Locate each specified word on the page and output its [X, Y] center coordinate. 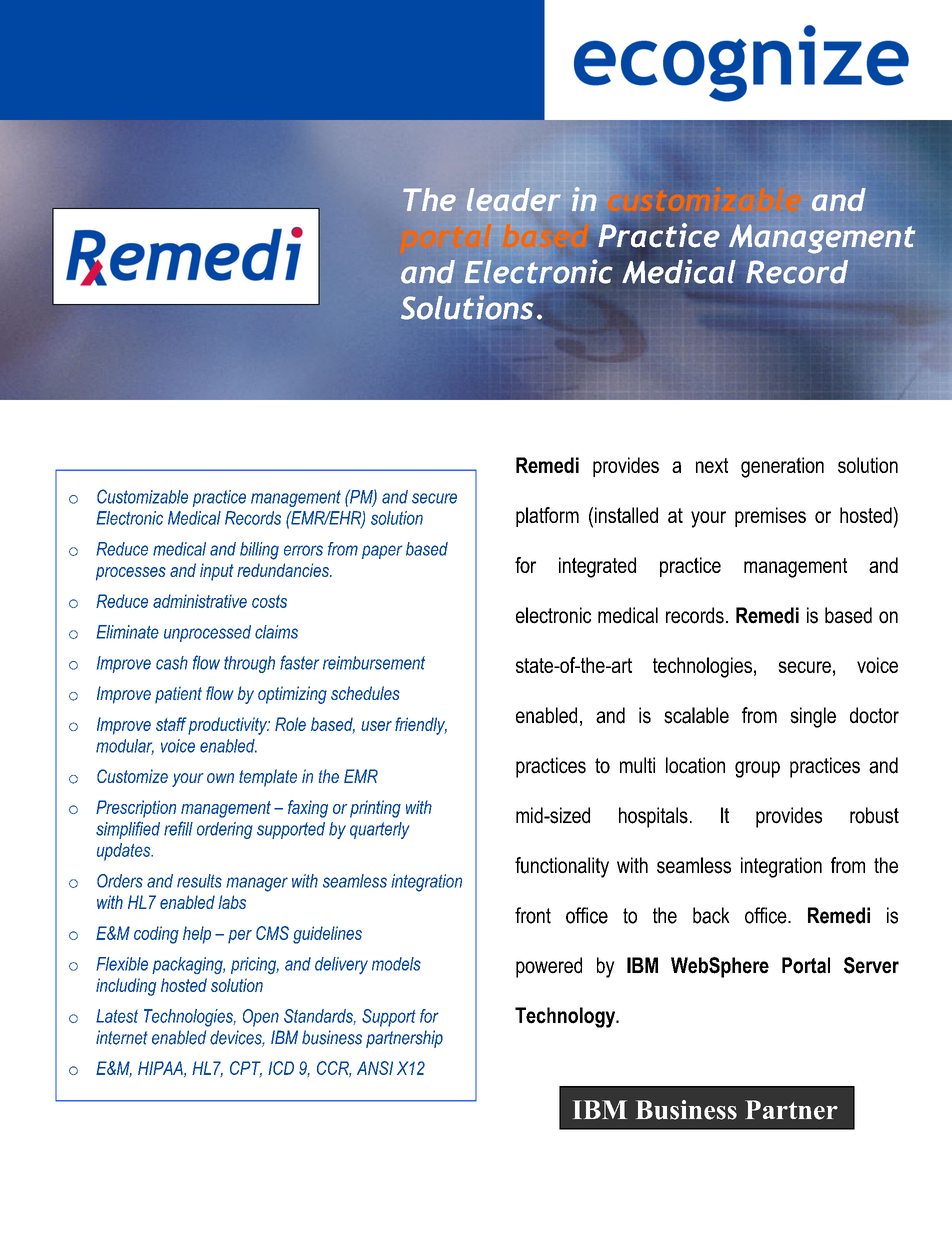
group [757, 769]
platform [547, 517]
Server [871, 965]
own [220, 778]
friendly [421, 726]
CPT [246, 1069]
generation [782, 467]
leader [514, 199]
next [712, 465]
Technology [566, 1017]
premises [770, 517]
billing [259, 551]
